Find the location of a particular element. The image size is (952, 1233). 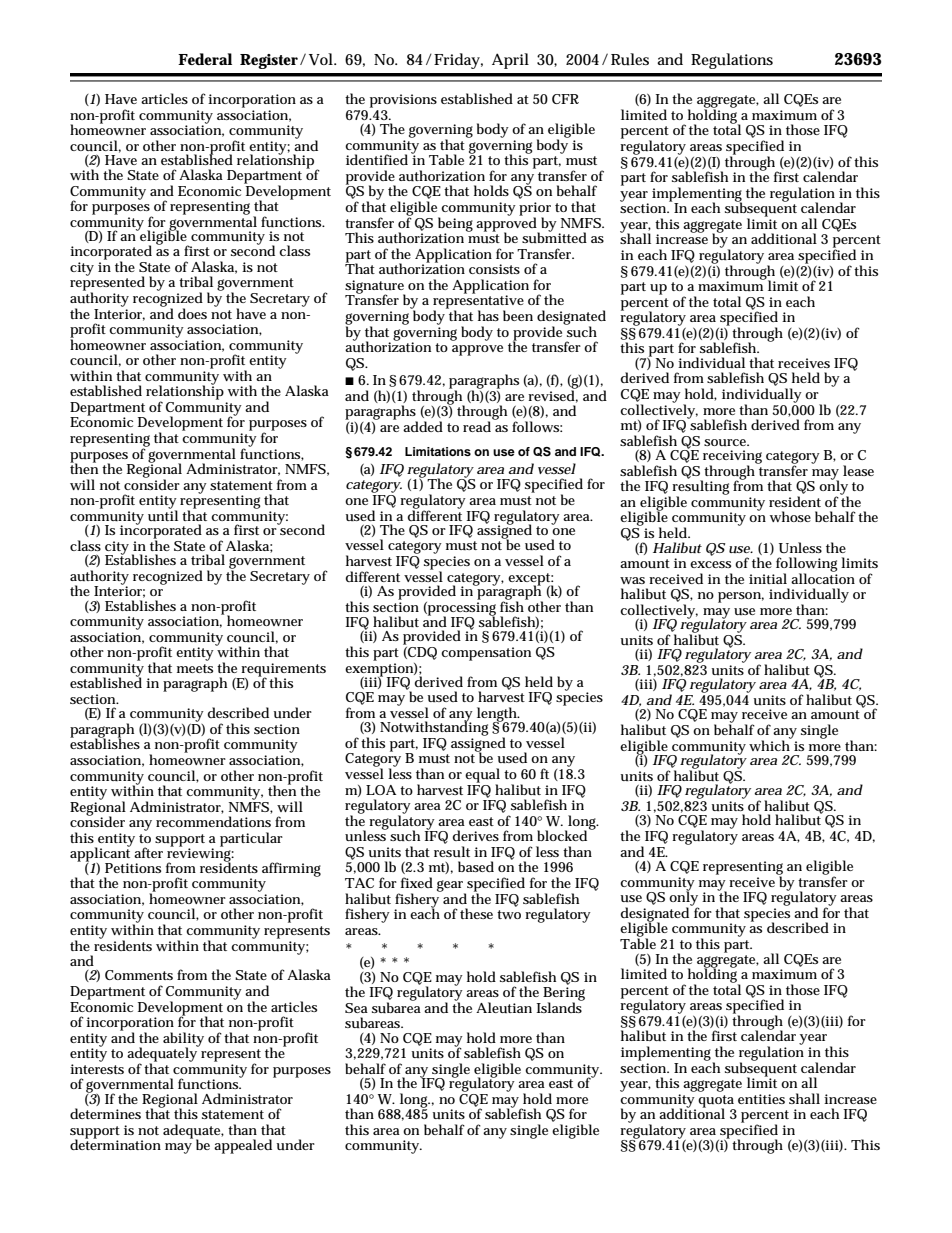

Rules is located at coordinates (630, 59).
